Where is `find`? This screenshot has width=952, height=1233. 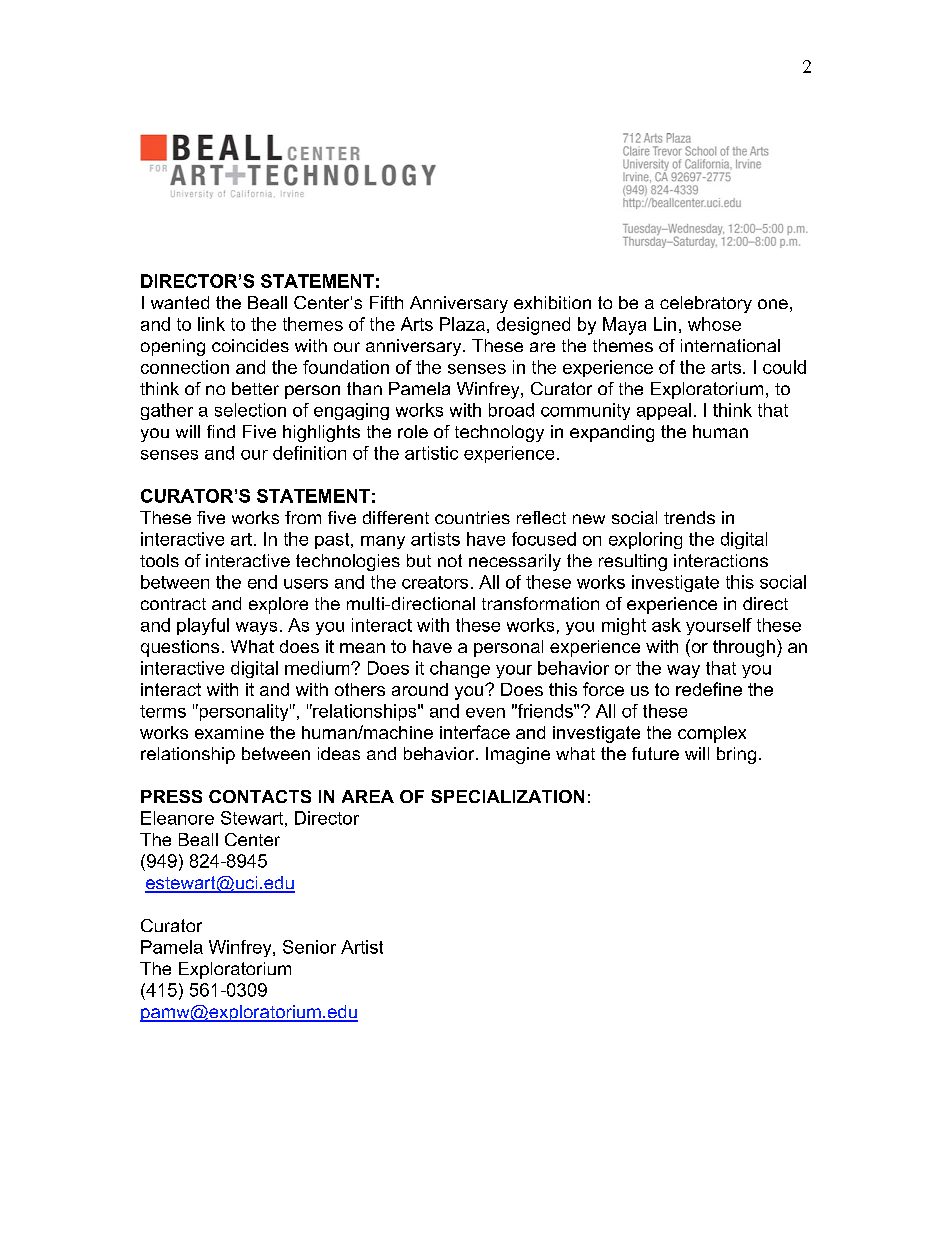 find is located at coordinates (221, 431).
